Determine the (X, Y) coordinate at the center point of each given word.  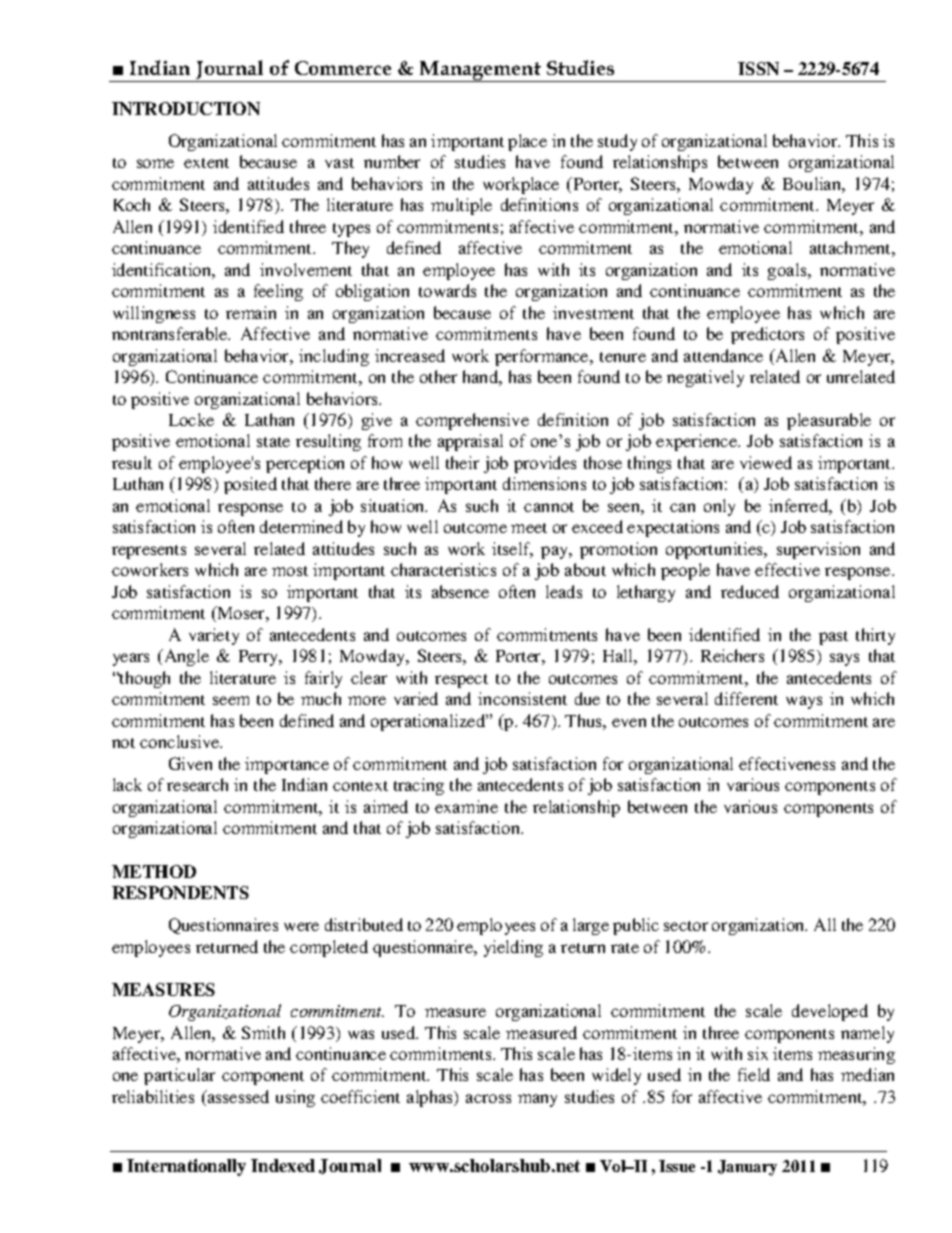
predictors (767, 335)
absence (460, 591)
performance (543, 357)
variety (214, 636)
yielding (513, 948)
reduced (750, 591)
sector (686, 926)
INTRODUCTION (186, 108)
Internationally (186, 1167)
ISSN (758, 68)
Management (480, 71)
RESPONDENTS (180, 892)
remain (251, 312)
